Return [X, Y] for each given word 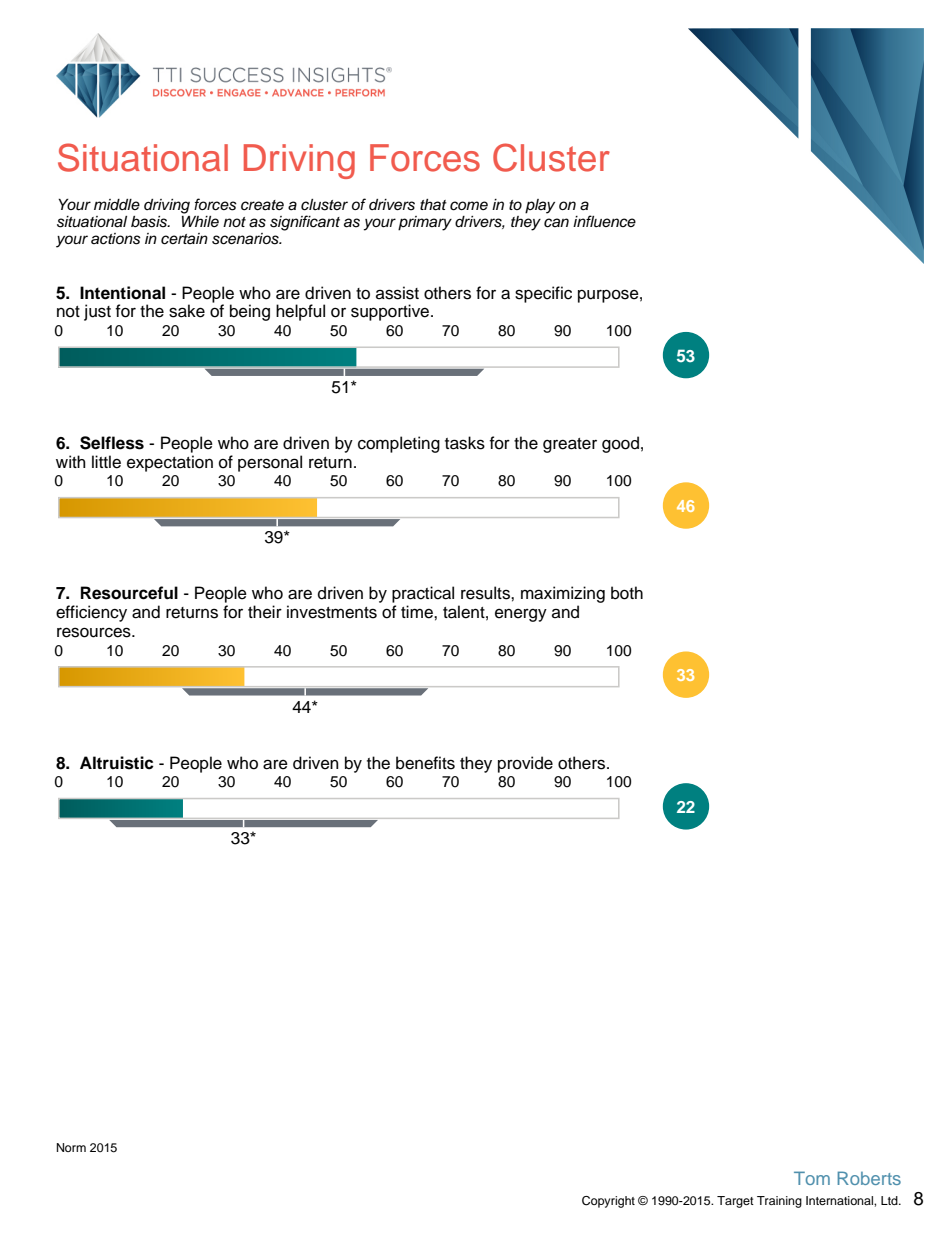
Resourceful [129, 593]
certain [184, 239]
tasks [465, 443]
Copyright [608, 1202]
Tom [812, 1178]
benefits [425, 763]
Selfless [112, 443]
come [469, 206]
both [627, 593]
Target [735, 1202]
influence [604, 221]
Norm [71, 1147]
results [486, 593]
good [620, 444]
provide [525, 764]
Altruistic [117, 763]
